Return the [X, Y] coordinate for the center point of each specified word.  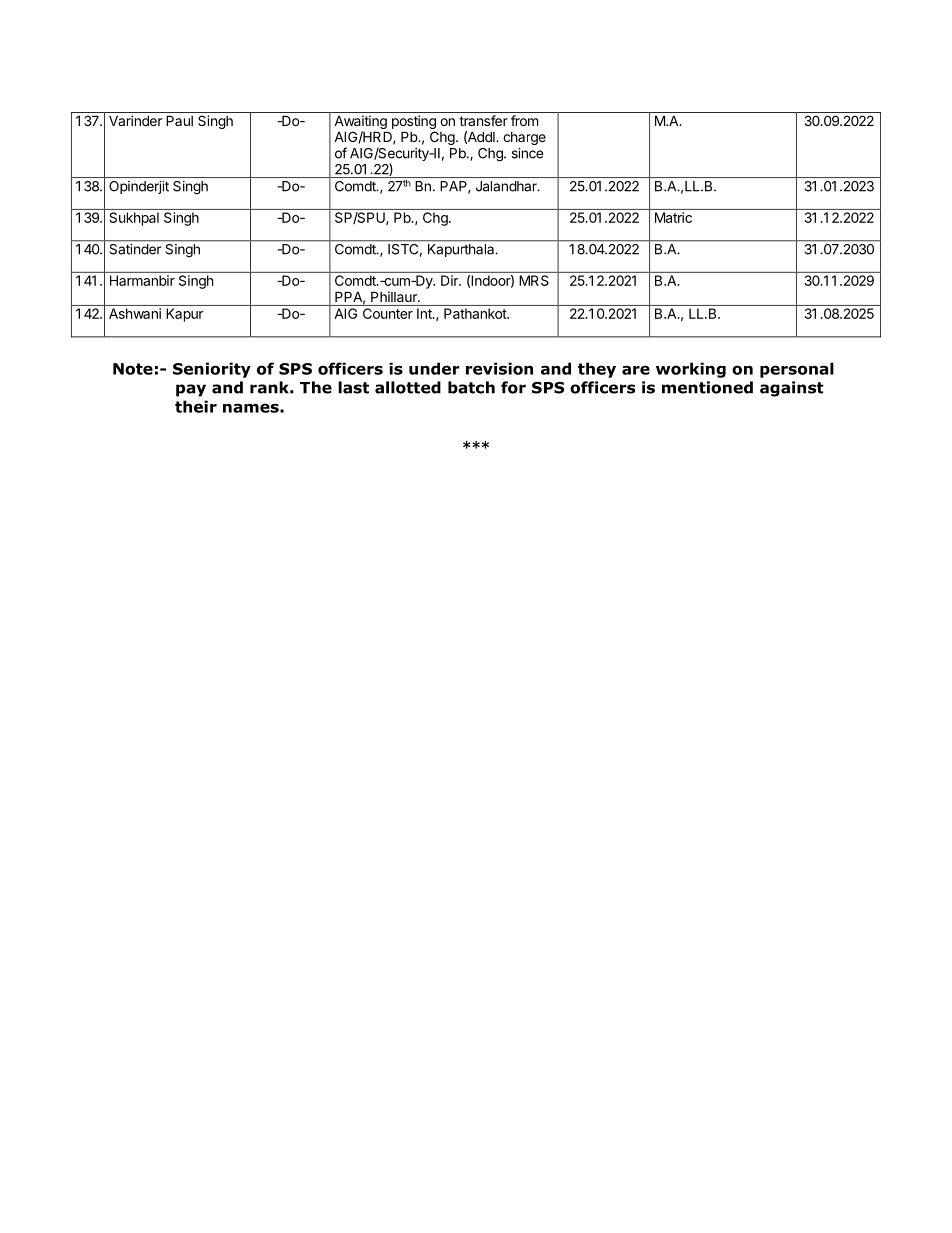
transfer [483, 120]
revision [499, 368]
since [527, 153]
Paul [179, 120]
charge [524, 138]
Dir [450, 280]
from [524, 120]
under [434, 368]
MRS [534, 280]
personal [797, 370]
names [252, 408]
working [691, 370]
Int [425, 313]
